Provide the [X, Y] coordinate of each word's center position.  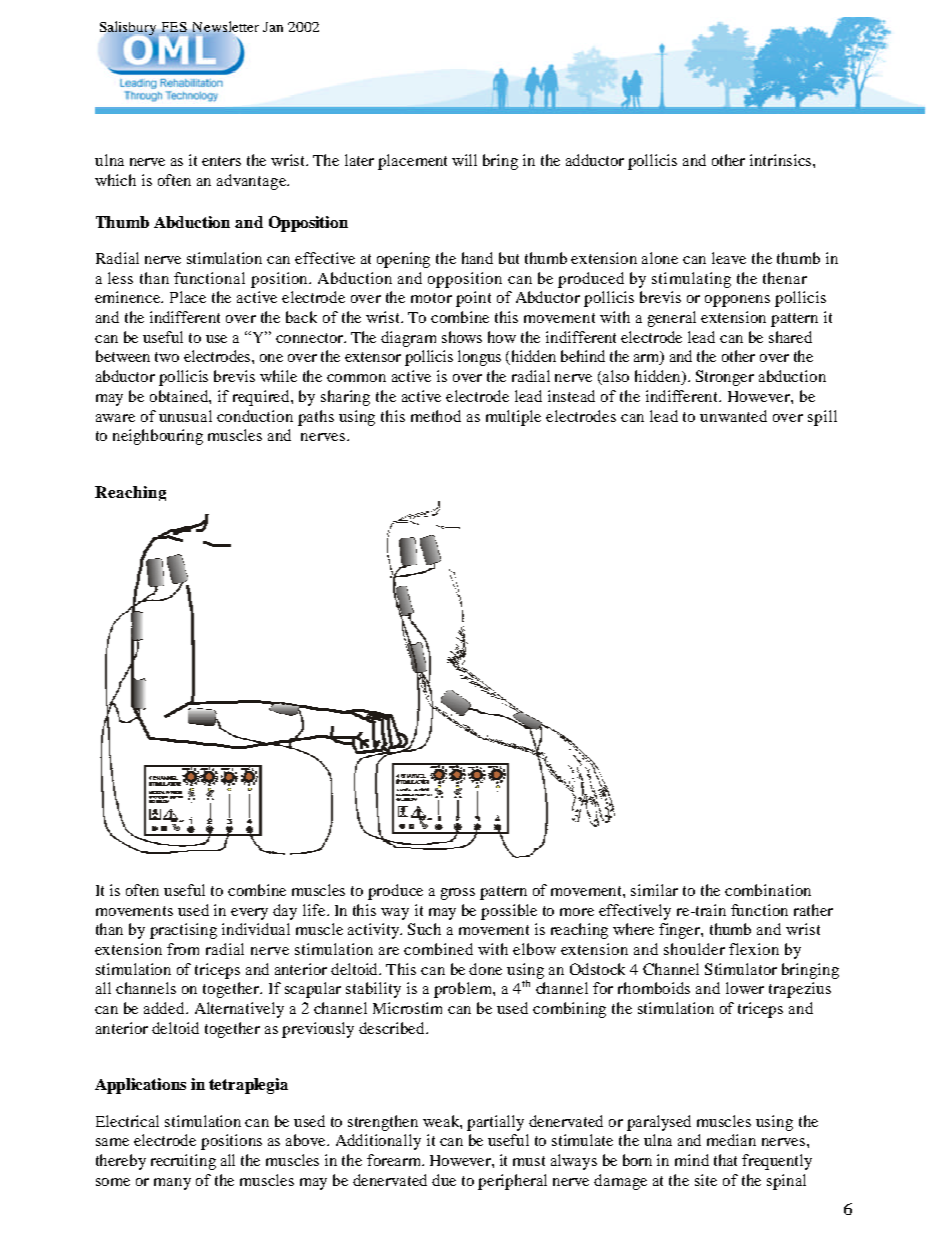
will [464, 160]
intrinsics [782, 160]
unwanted [733, 416]
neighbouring [158, 437]
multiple [513, 418]
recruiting [183, 1162]
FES [174, 27]
